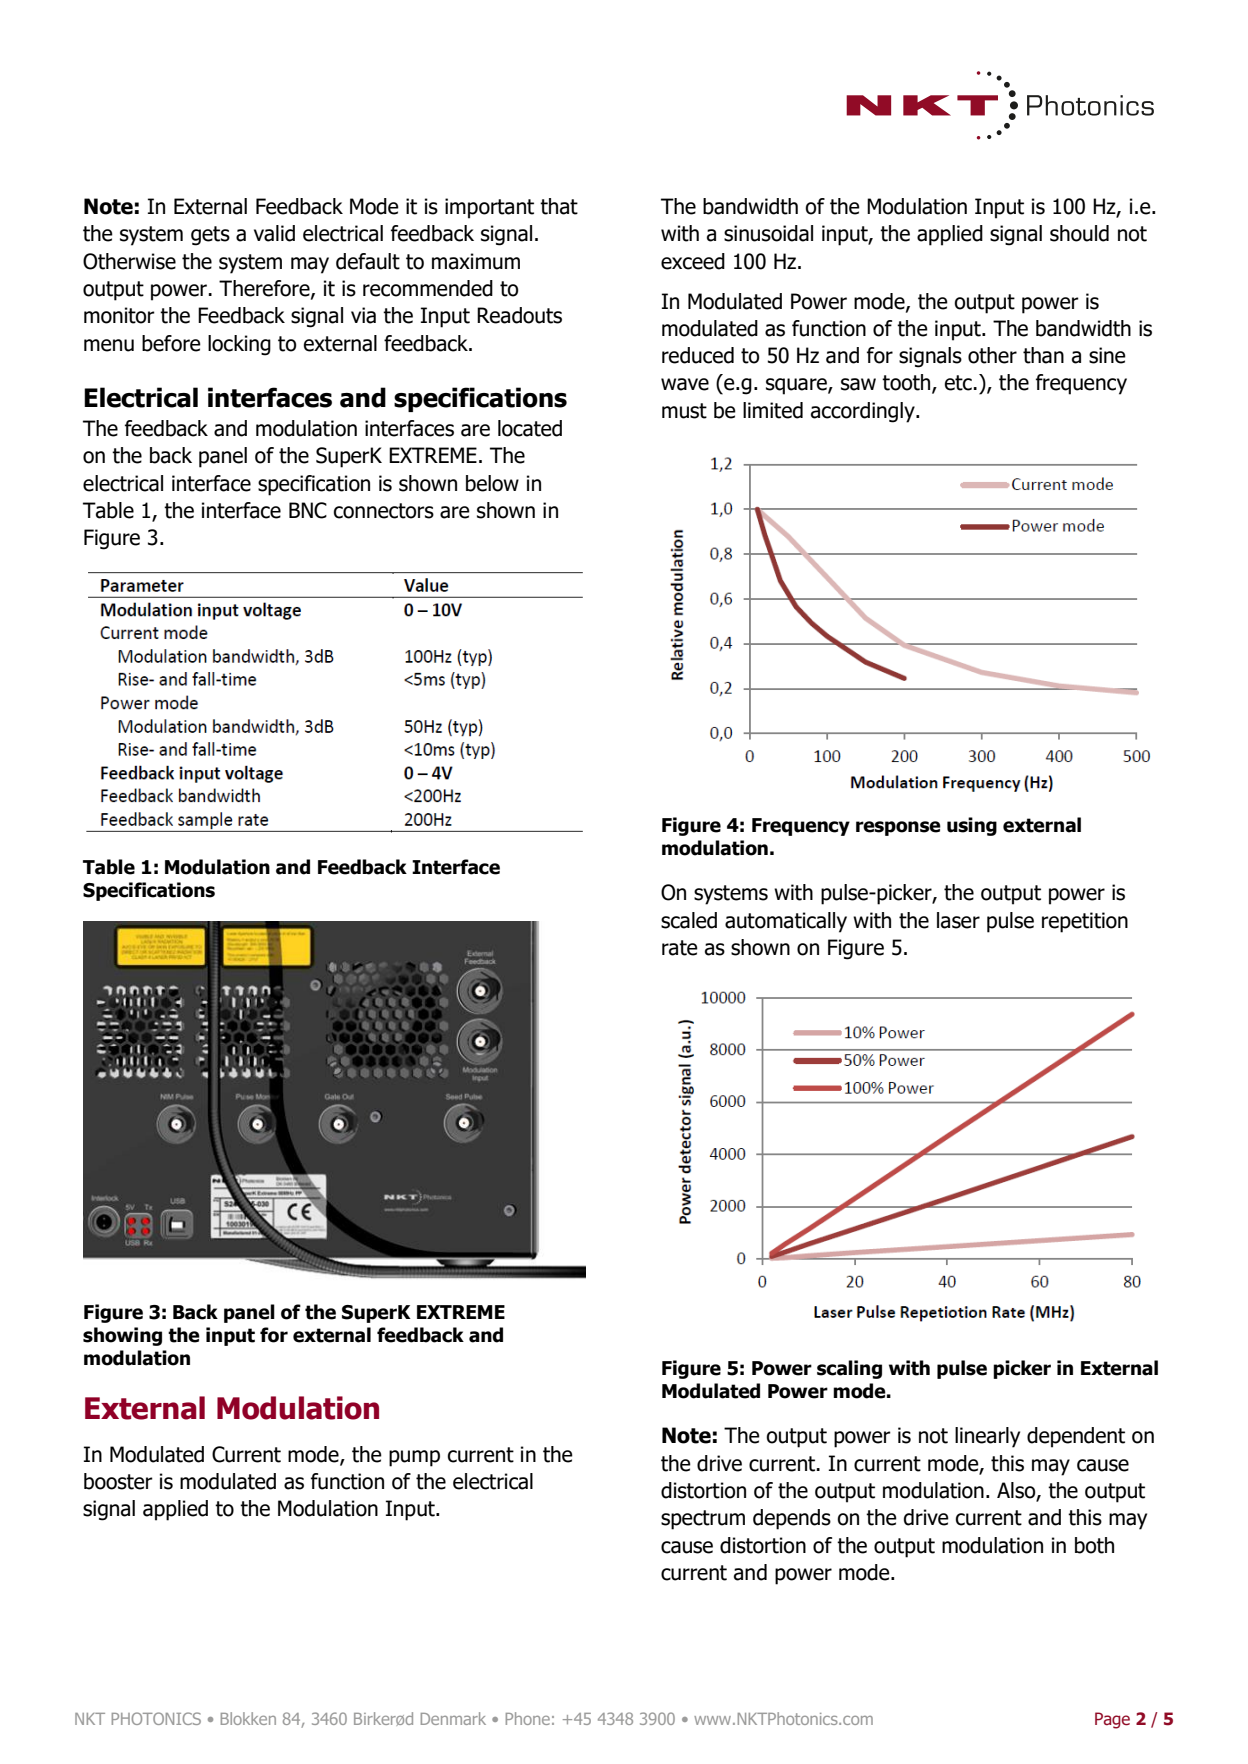 This page has height=1764, width=1248. What do you see at coordinates (528, 1718) in the page?
I see `Phone` at bounding box center [528, 1718].
